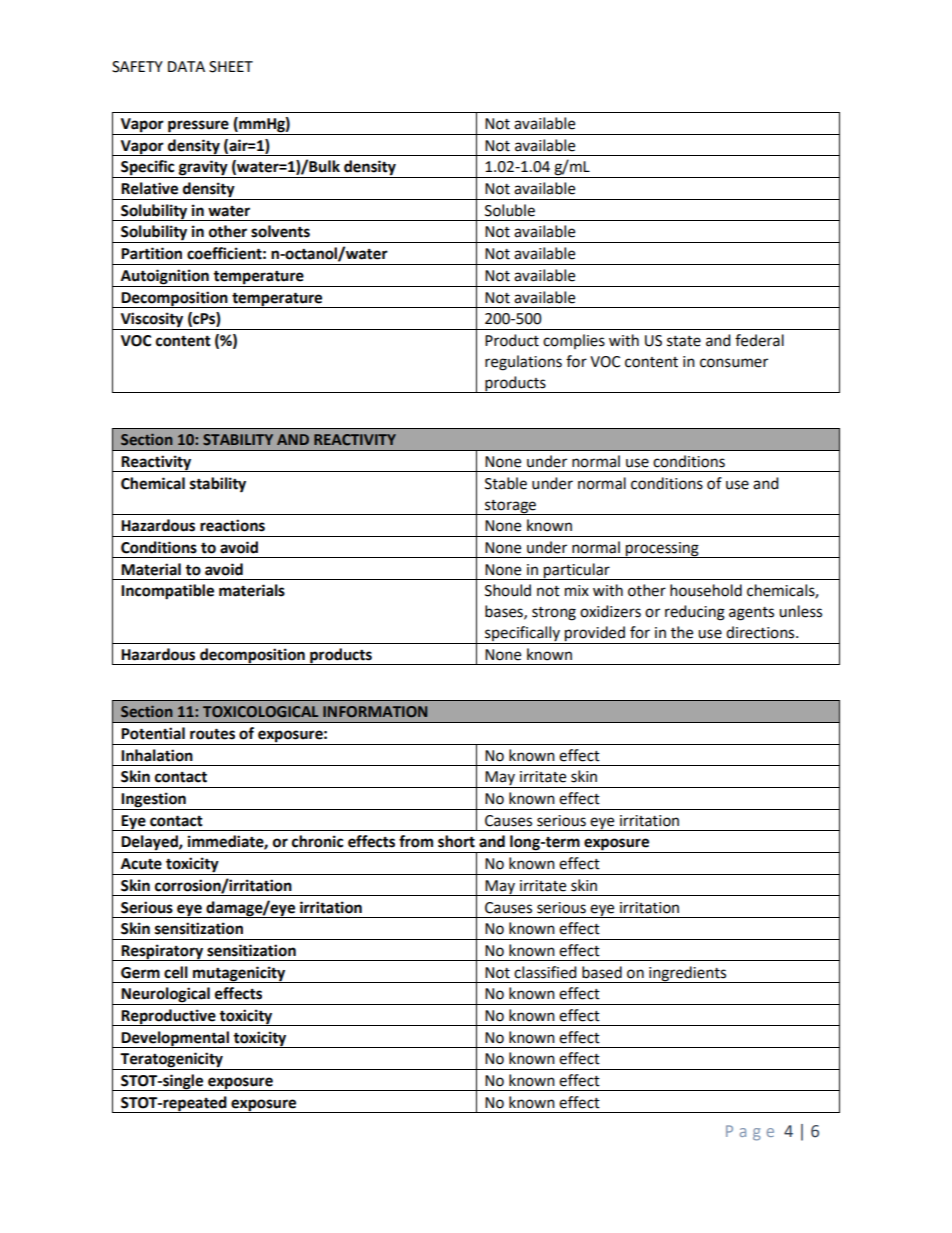 Image resolution: width=952 pixels, height=1233 pixels. Describe the element at coordinates (375, 711) in the screenshot. I see `INFORMATION` at that location.
